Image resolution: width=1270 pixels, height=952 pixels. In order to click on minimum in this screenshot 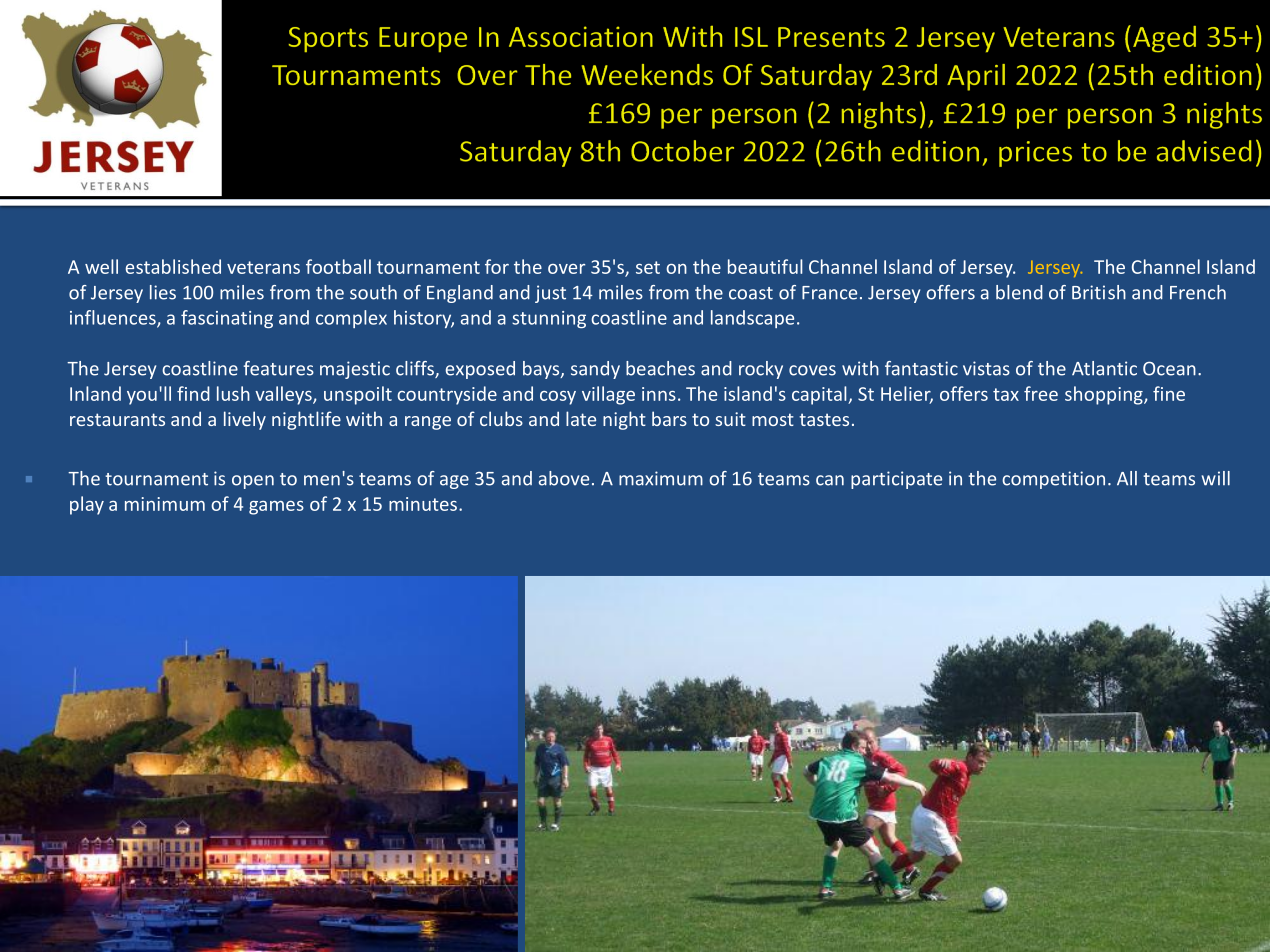, I will do `click(165, 504)`.
